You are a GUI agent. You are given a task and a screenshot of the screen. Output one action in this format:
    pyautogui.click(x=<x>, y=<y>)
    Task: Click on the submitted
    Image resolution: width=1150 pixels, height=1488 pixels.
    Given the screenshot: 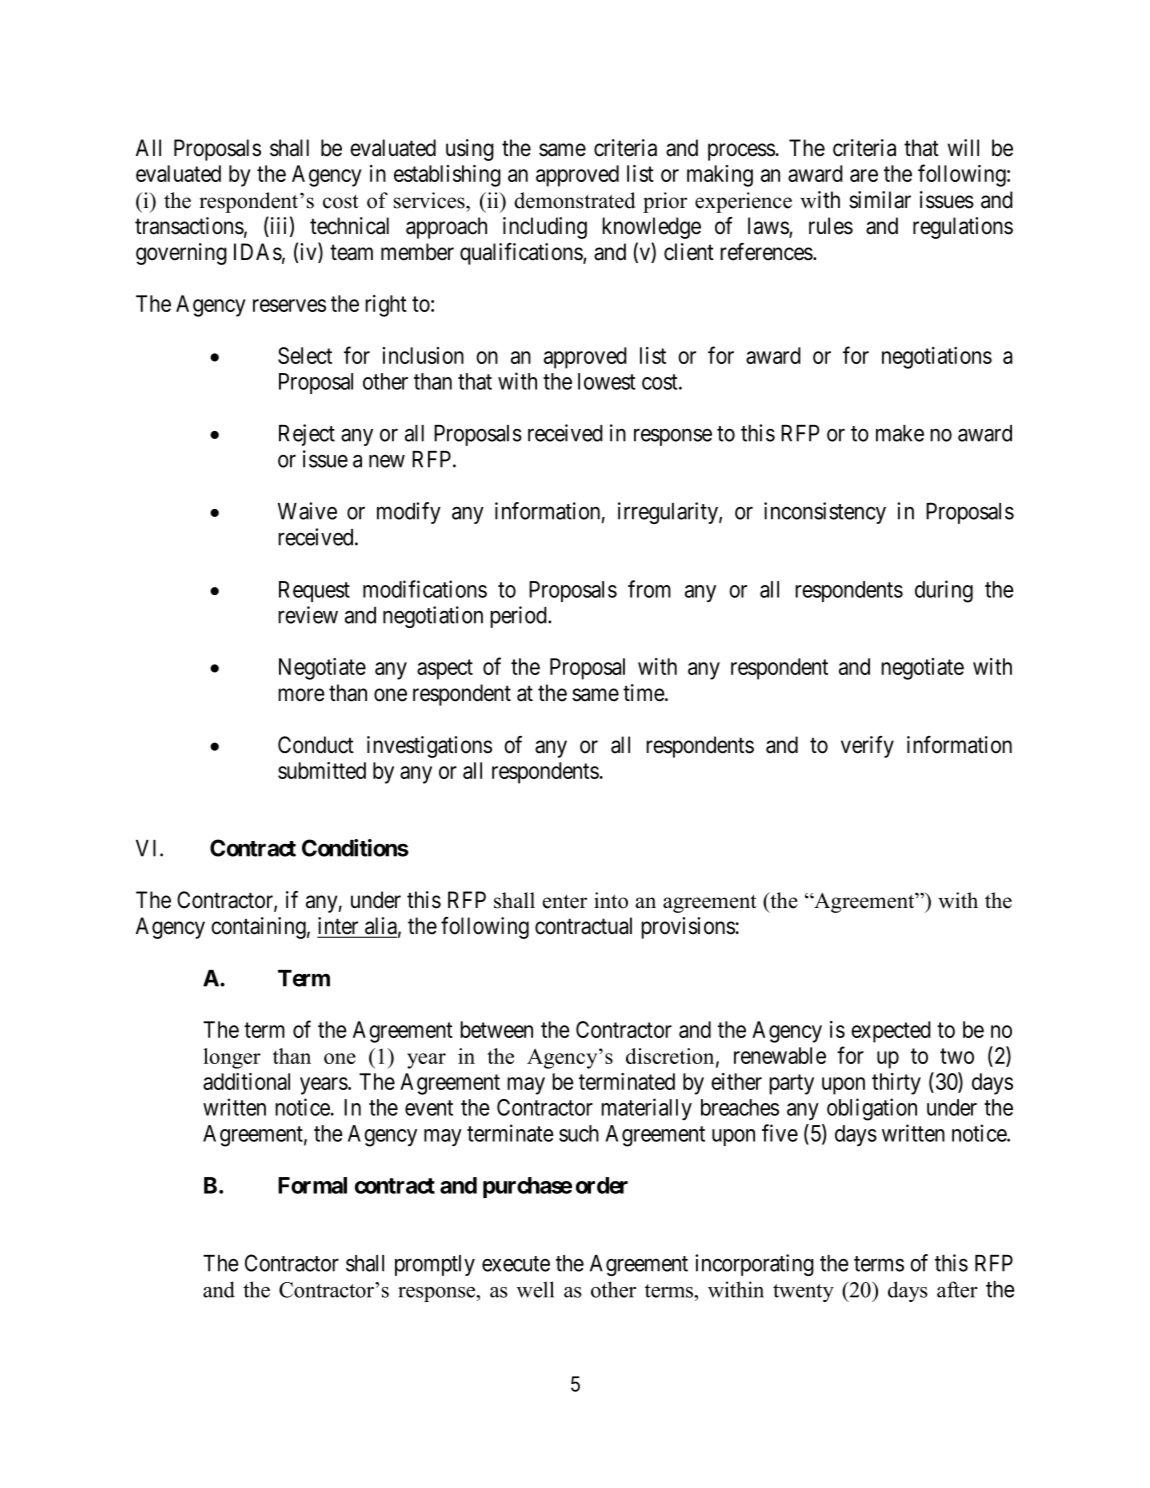 What is the action you would take?
    pyautogui.click(x=322, y=770)
